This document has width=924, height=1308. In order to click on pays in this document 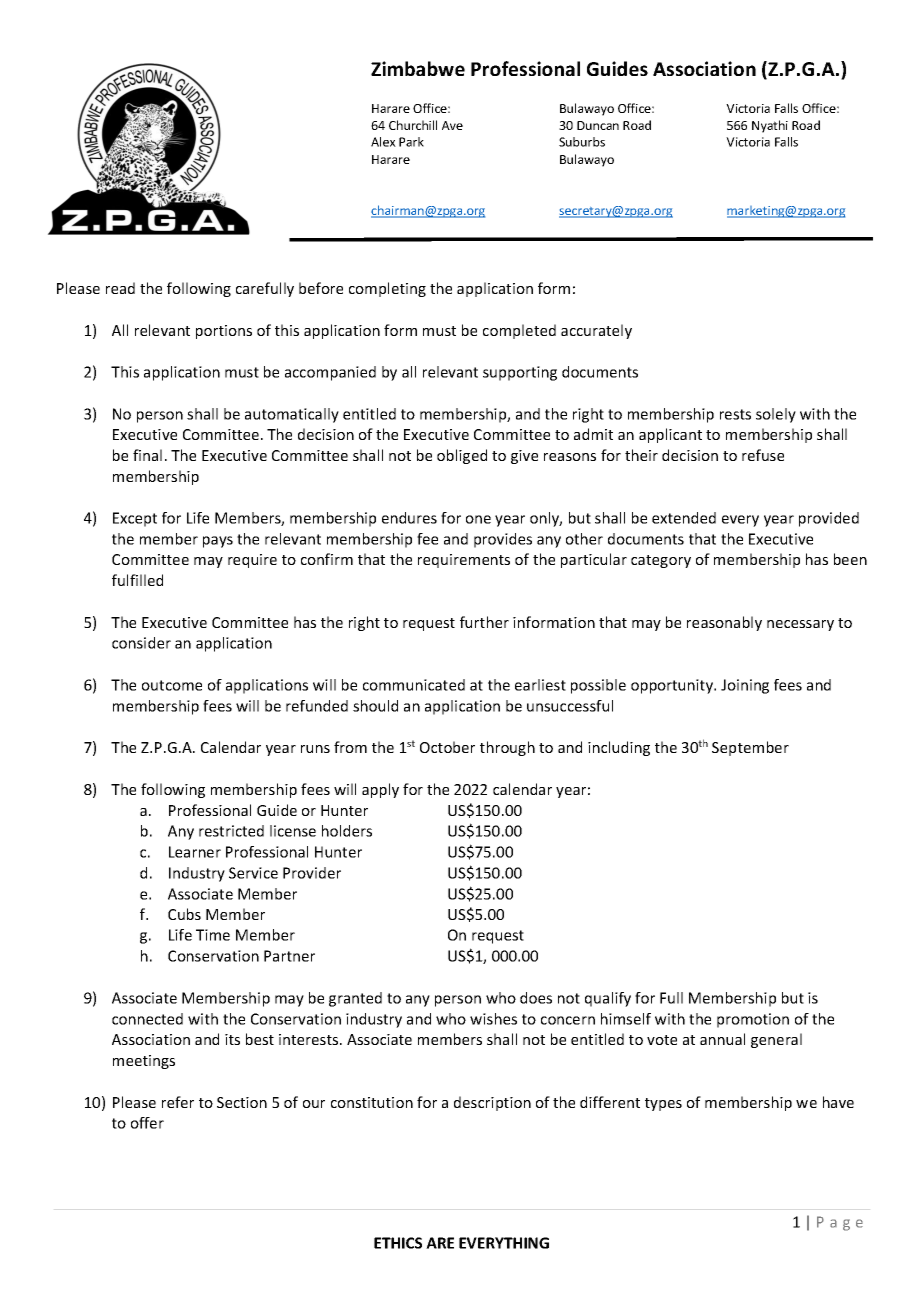, I will do `click(218, 542)`.
